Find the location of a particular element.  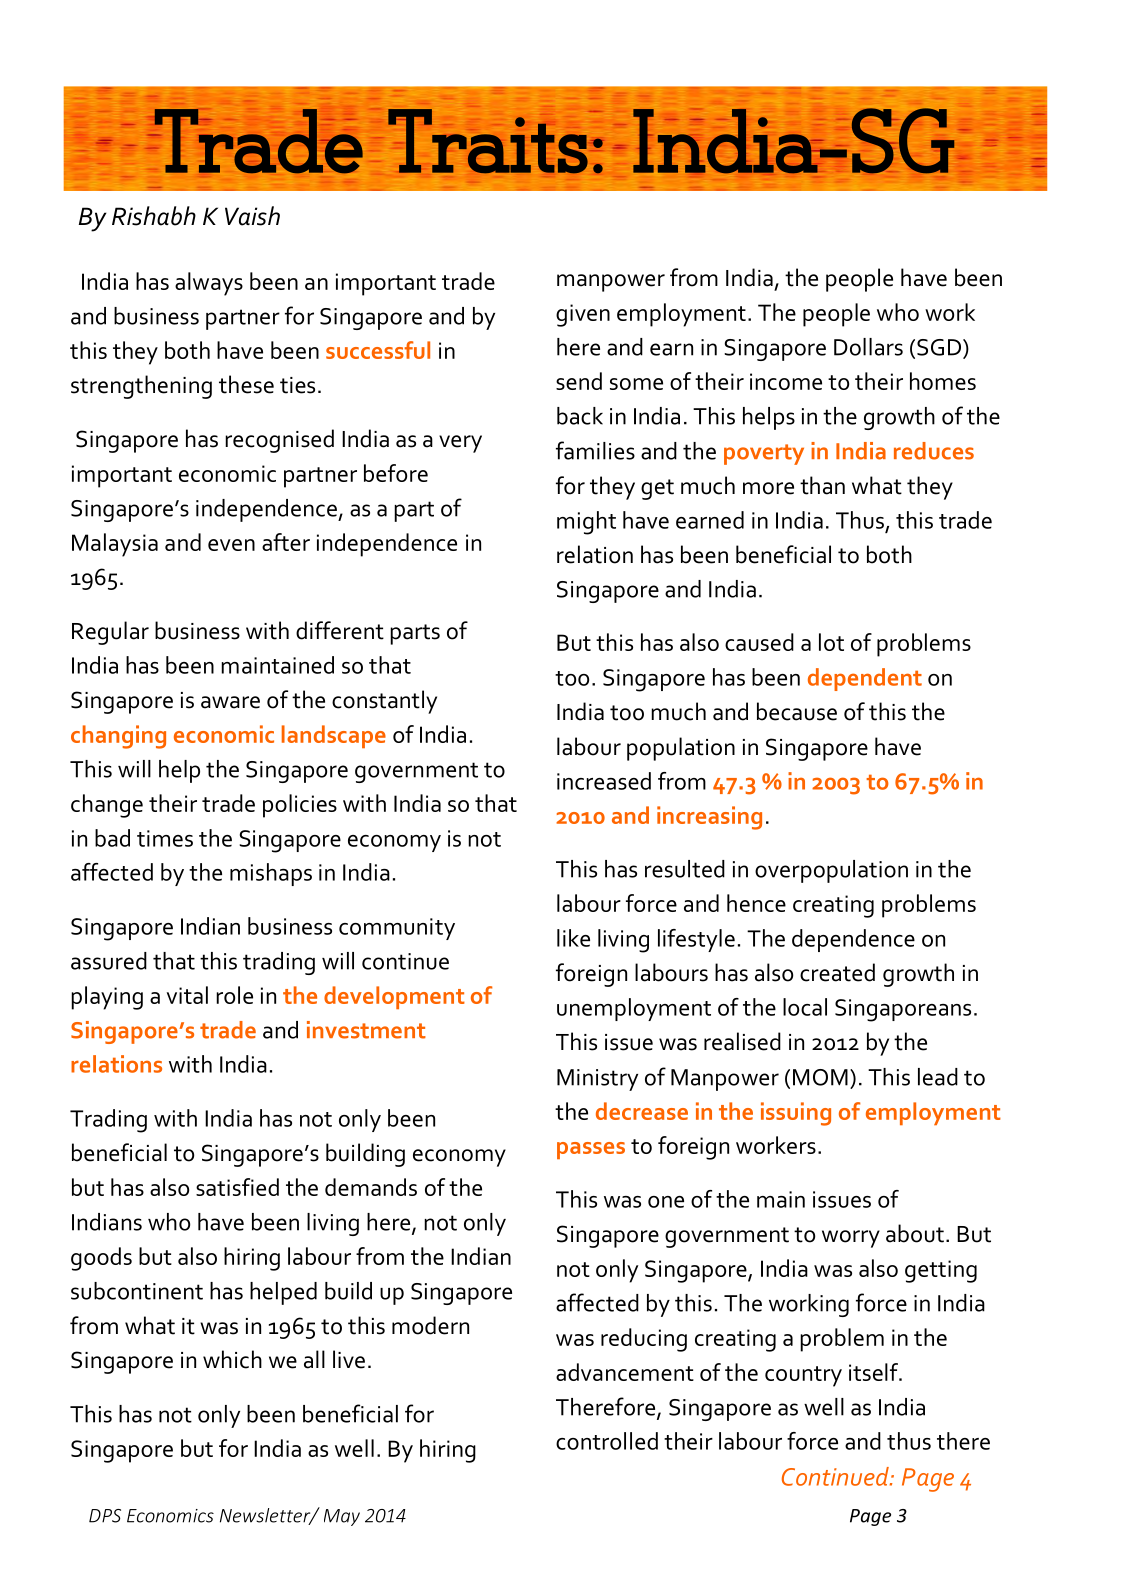

hence is located at coordinates (756, 903).
